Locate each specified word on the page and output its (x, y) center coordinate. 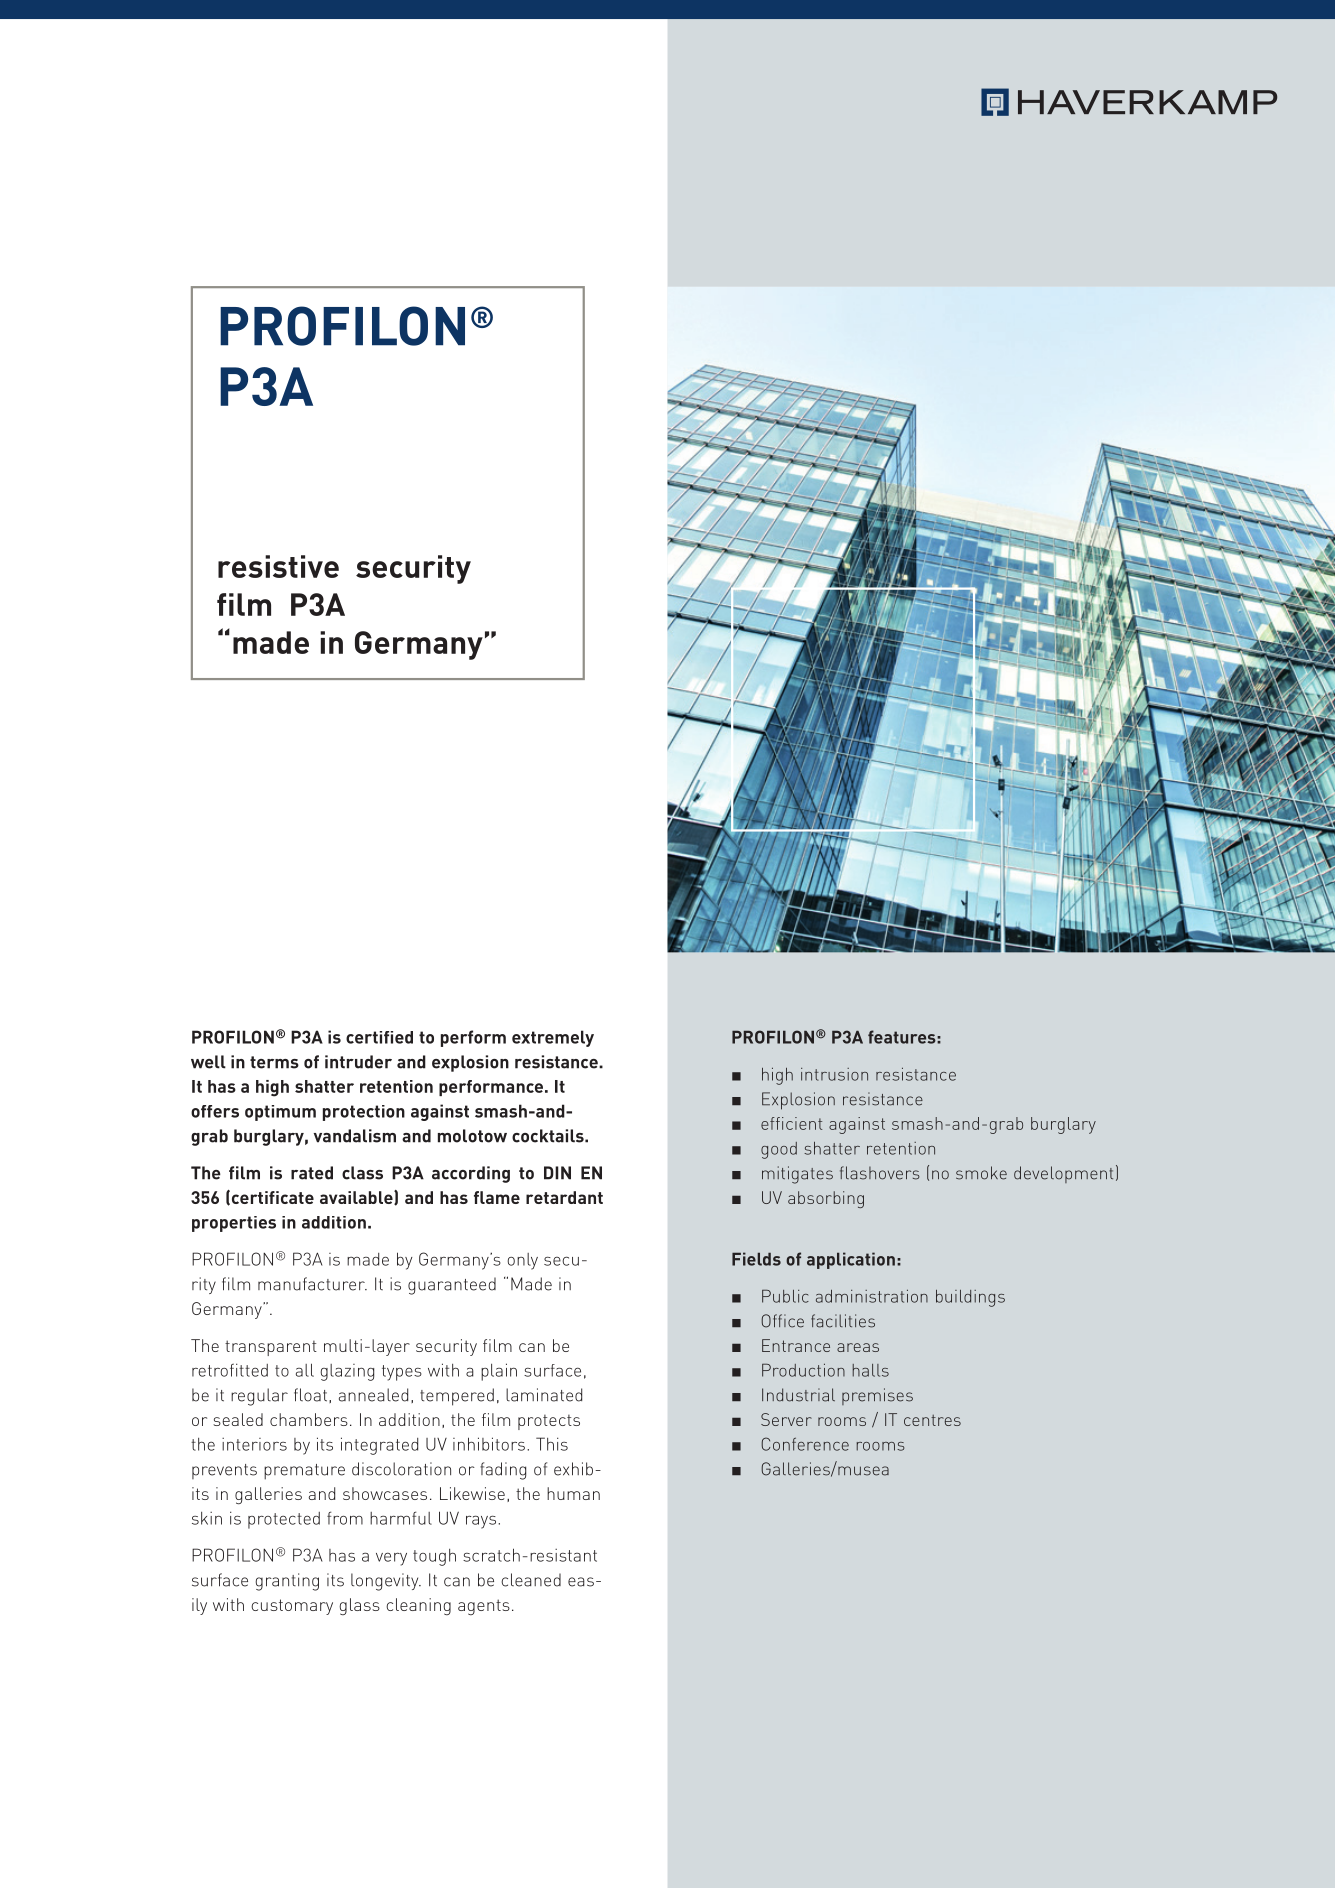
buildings (970, 1298)
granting (287, 1582)
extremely (553, 1038)
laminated (544, 1395)
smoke (981, 1173)
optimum (280, 1113)
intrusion (834, 1074)
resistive (278, 566)
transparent (271, 1348)
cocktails (549, 1136)
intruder (358, 1062)
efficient (791, 1123)
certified (379, 1037)
